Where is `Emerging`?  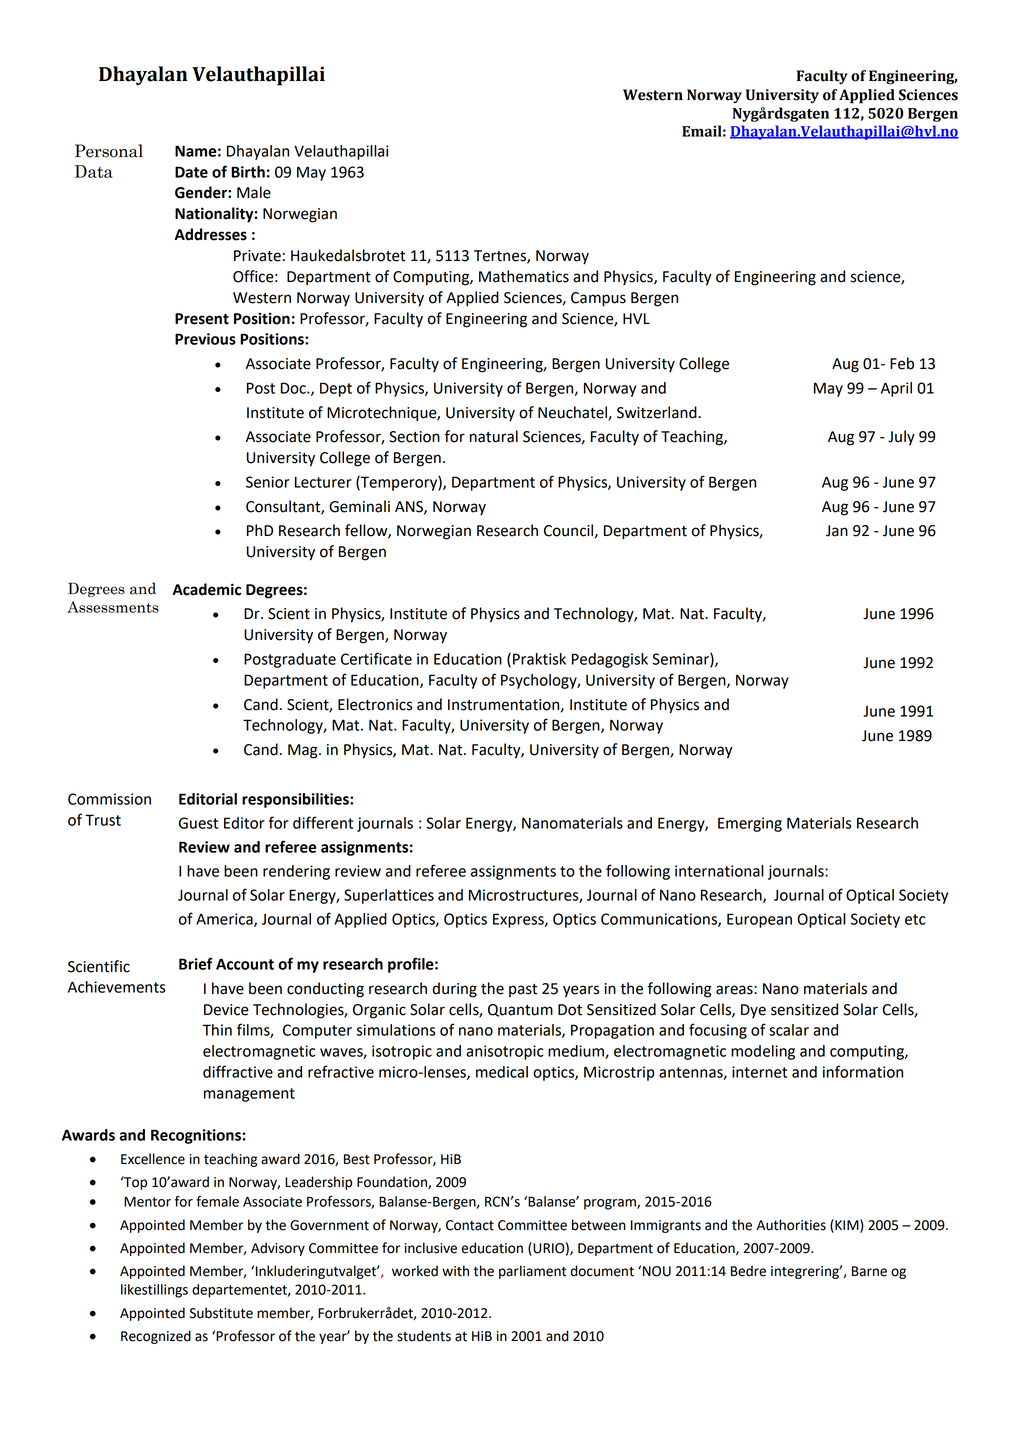
Emerging is located at coordinates (750, 824).
